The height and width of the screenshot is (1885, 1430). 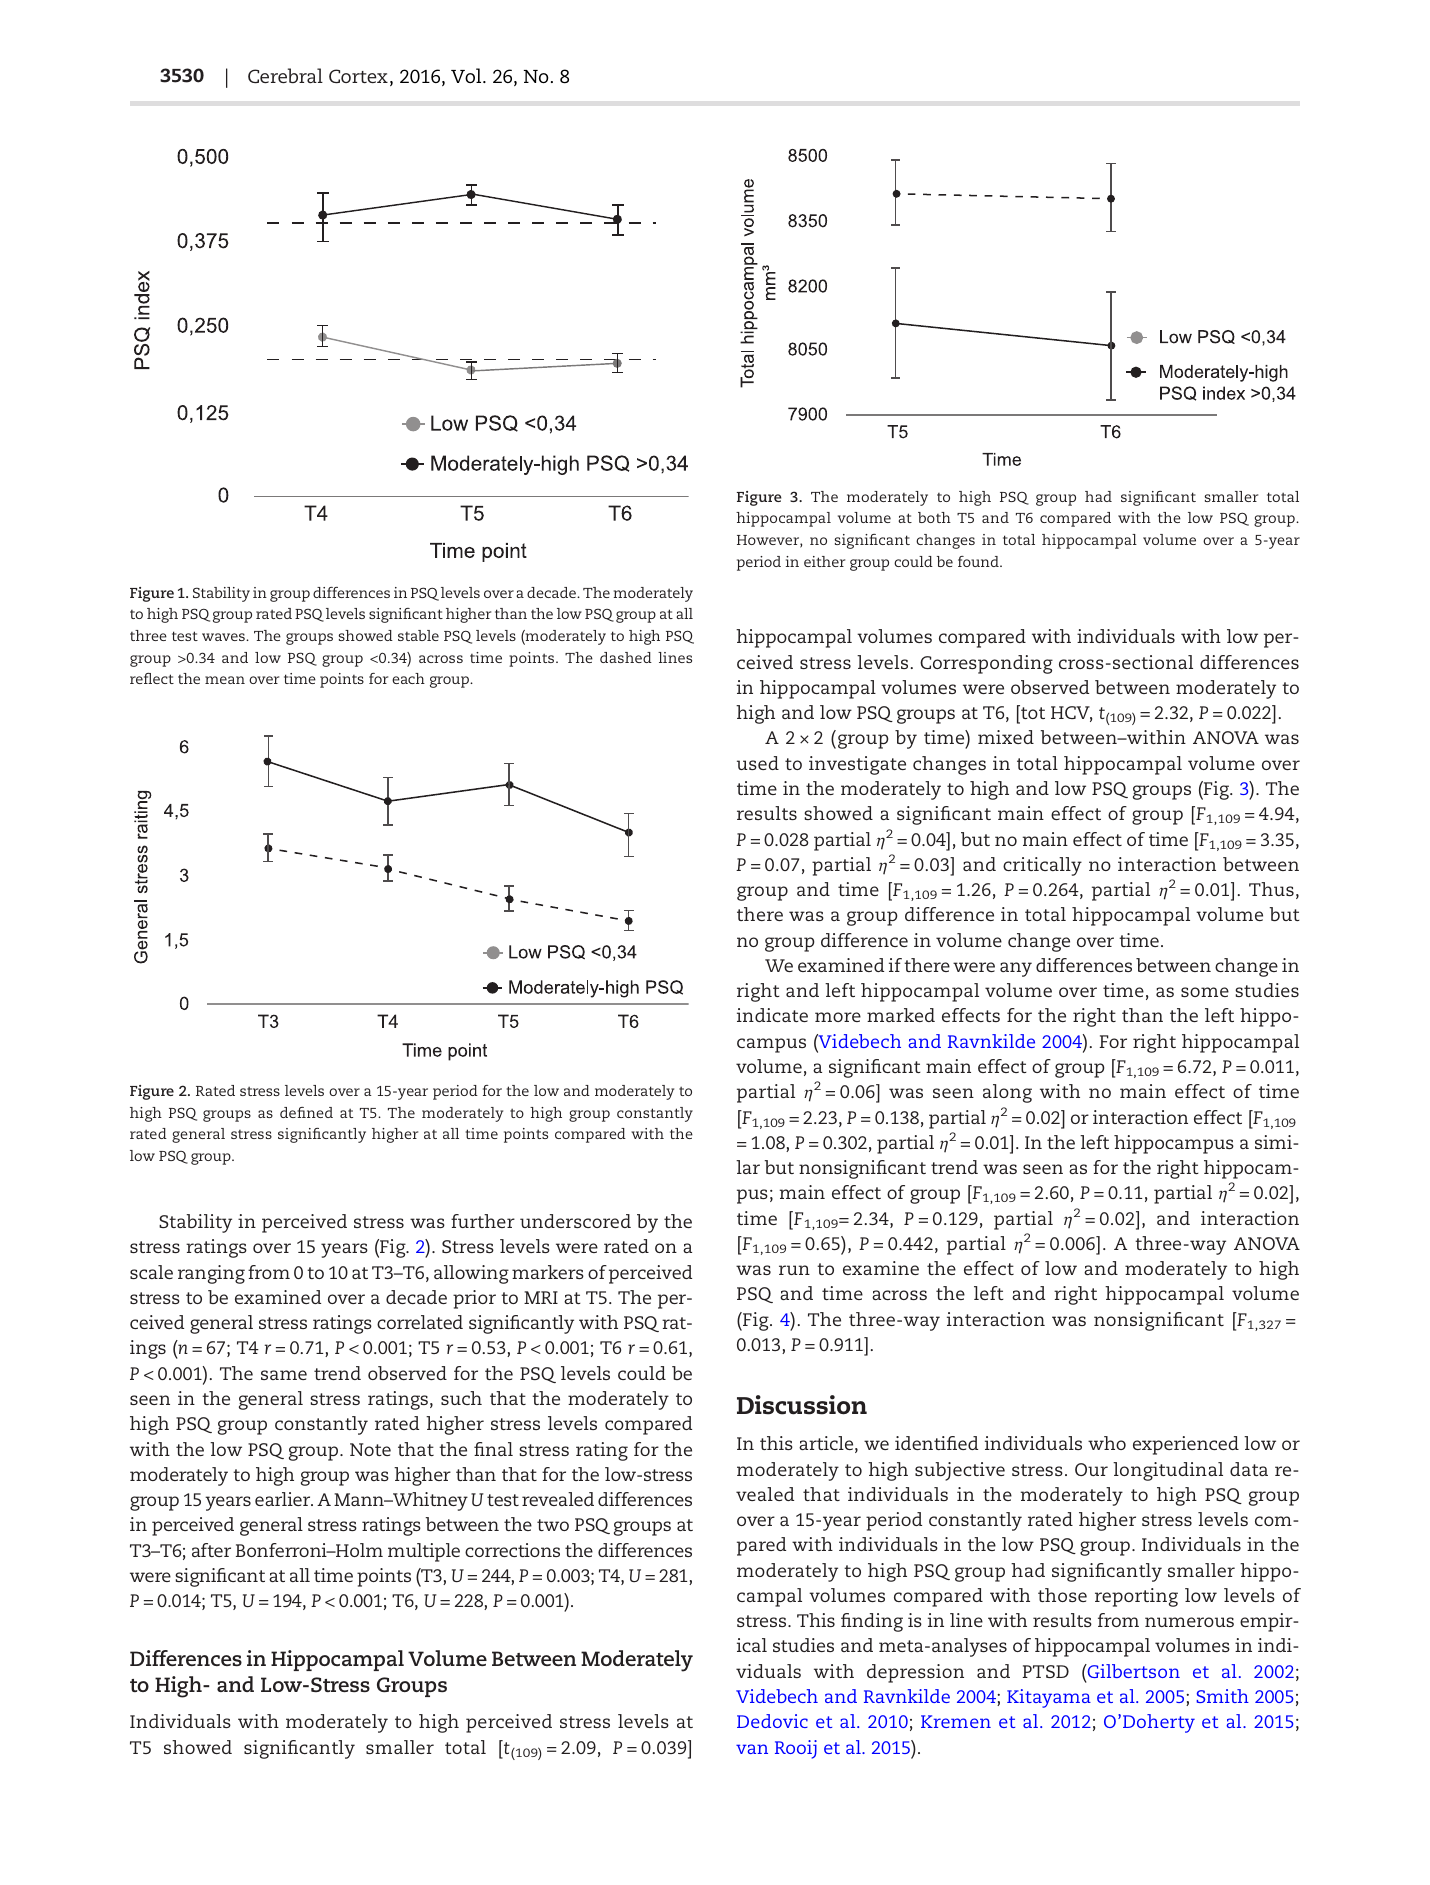 What do you see at coordinates (211, 1550) in the screenshot?
I see `after` at bounding box center [211, 1550].
